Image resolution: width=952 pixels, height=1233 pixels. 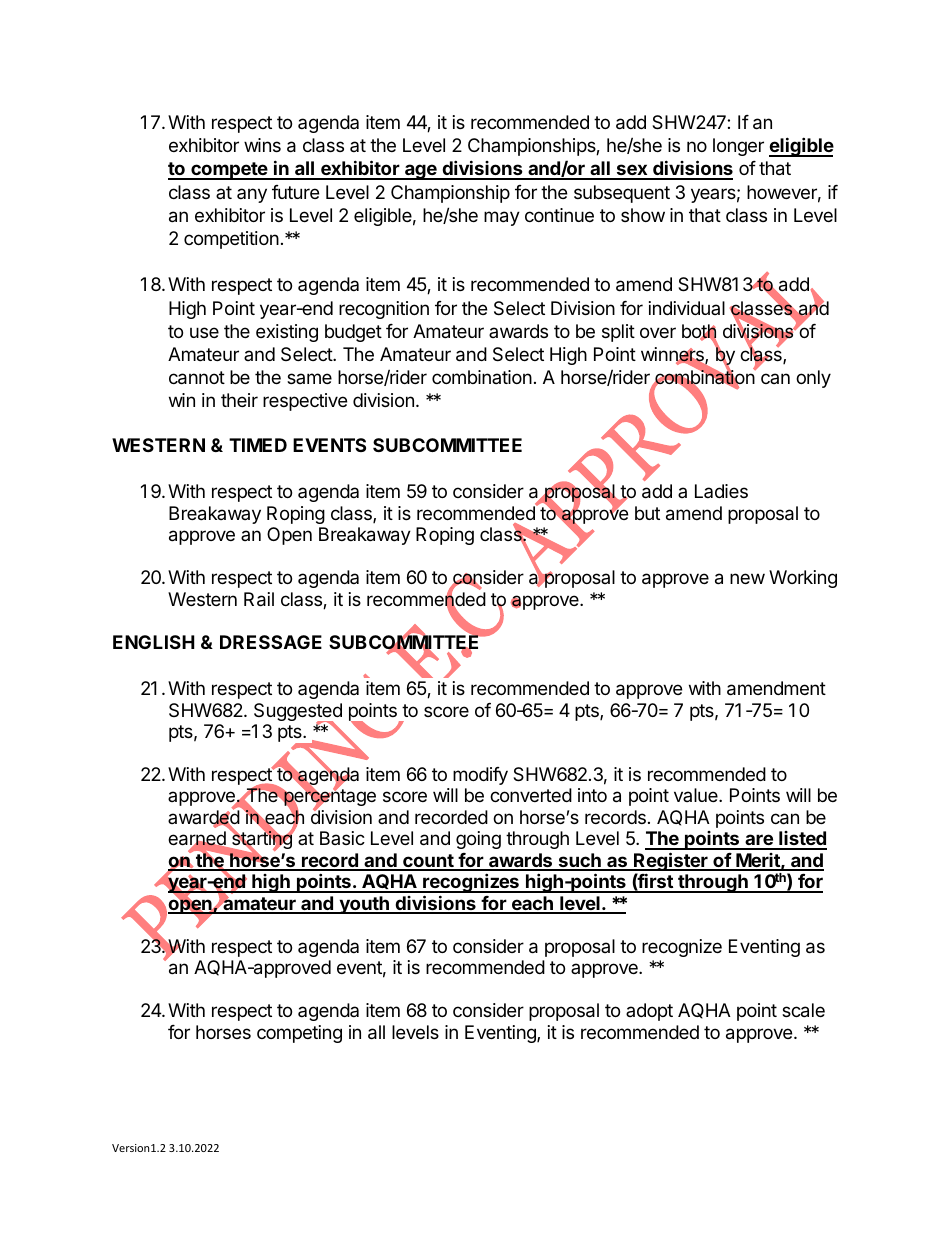 What do you see at coordinates (299, 1034) in the screenshot?
I see `competing` at bounding box center [299, 1034].
